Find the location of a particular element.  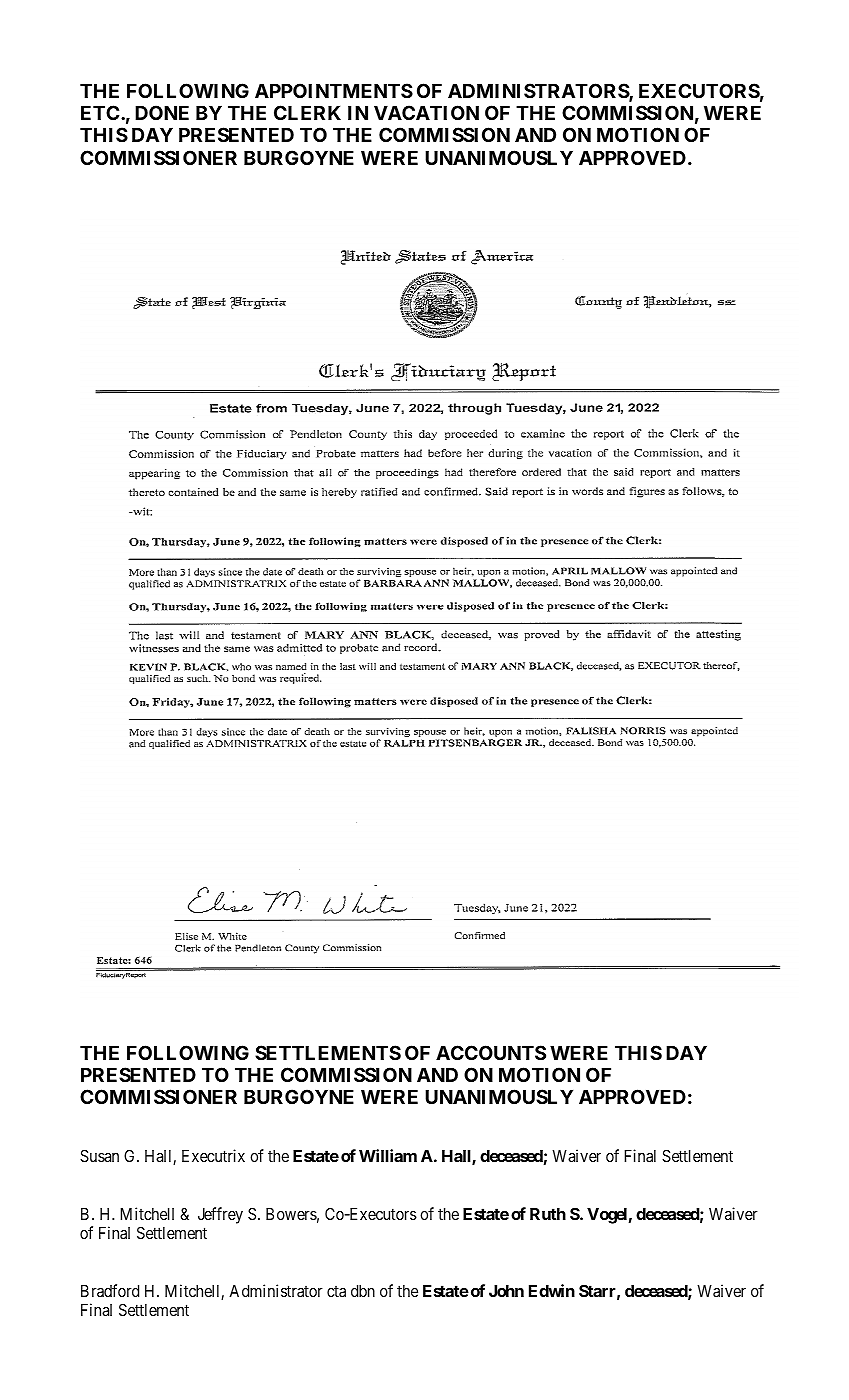

William is located at coordinates (388, 1155).
